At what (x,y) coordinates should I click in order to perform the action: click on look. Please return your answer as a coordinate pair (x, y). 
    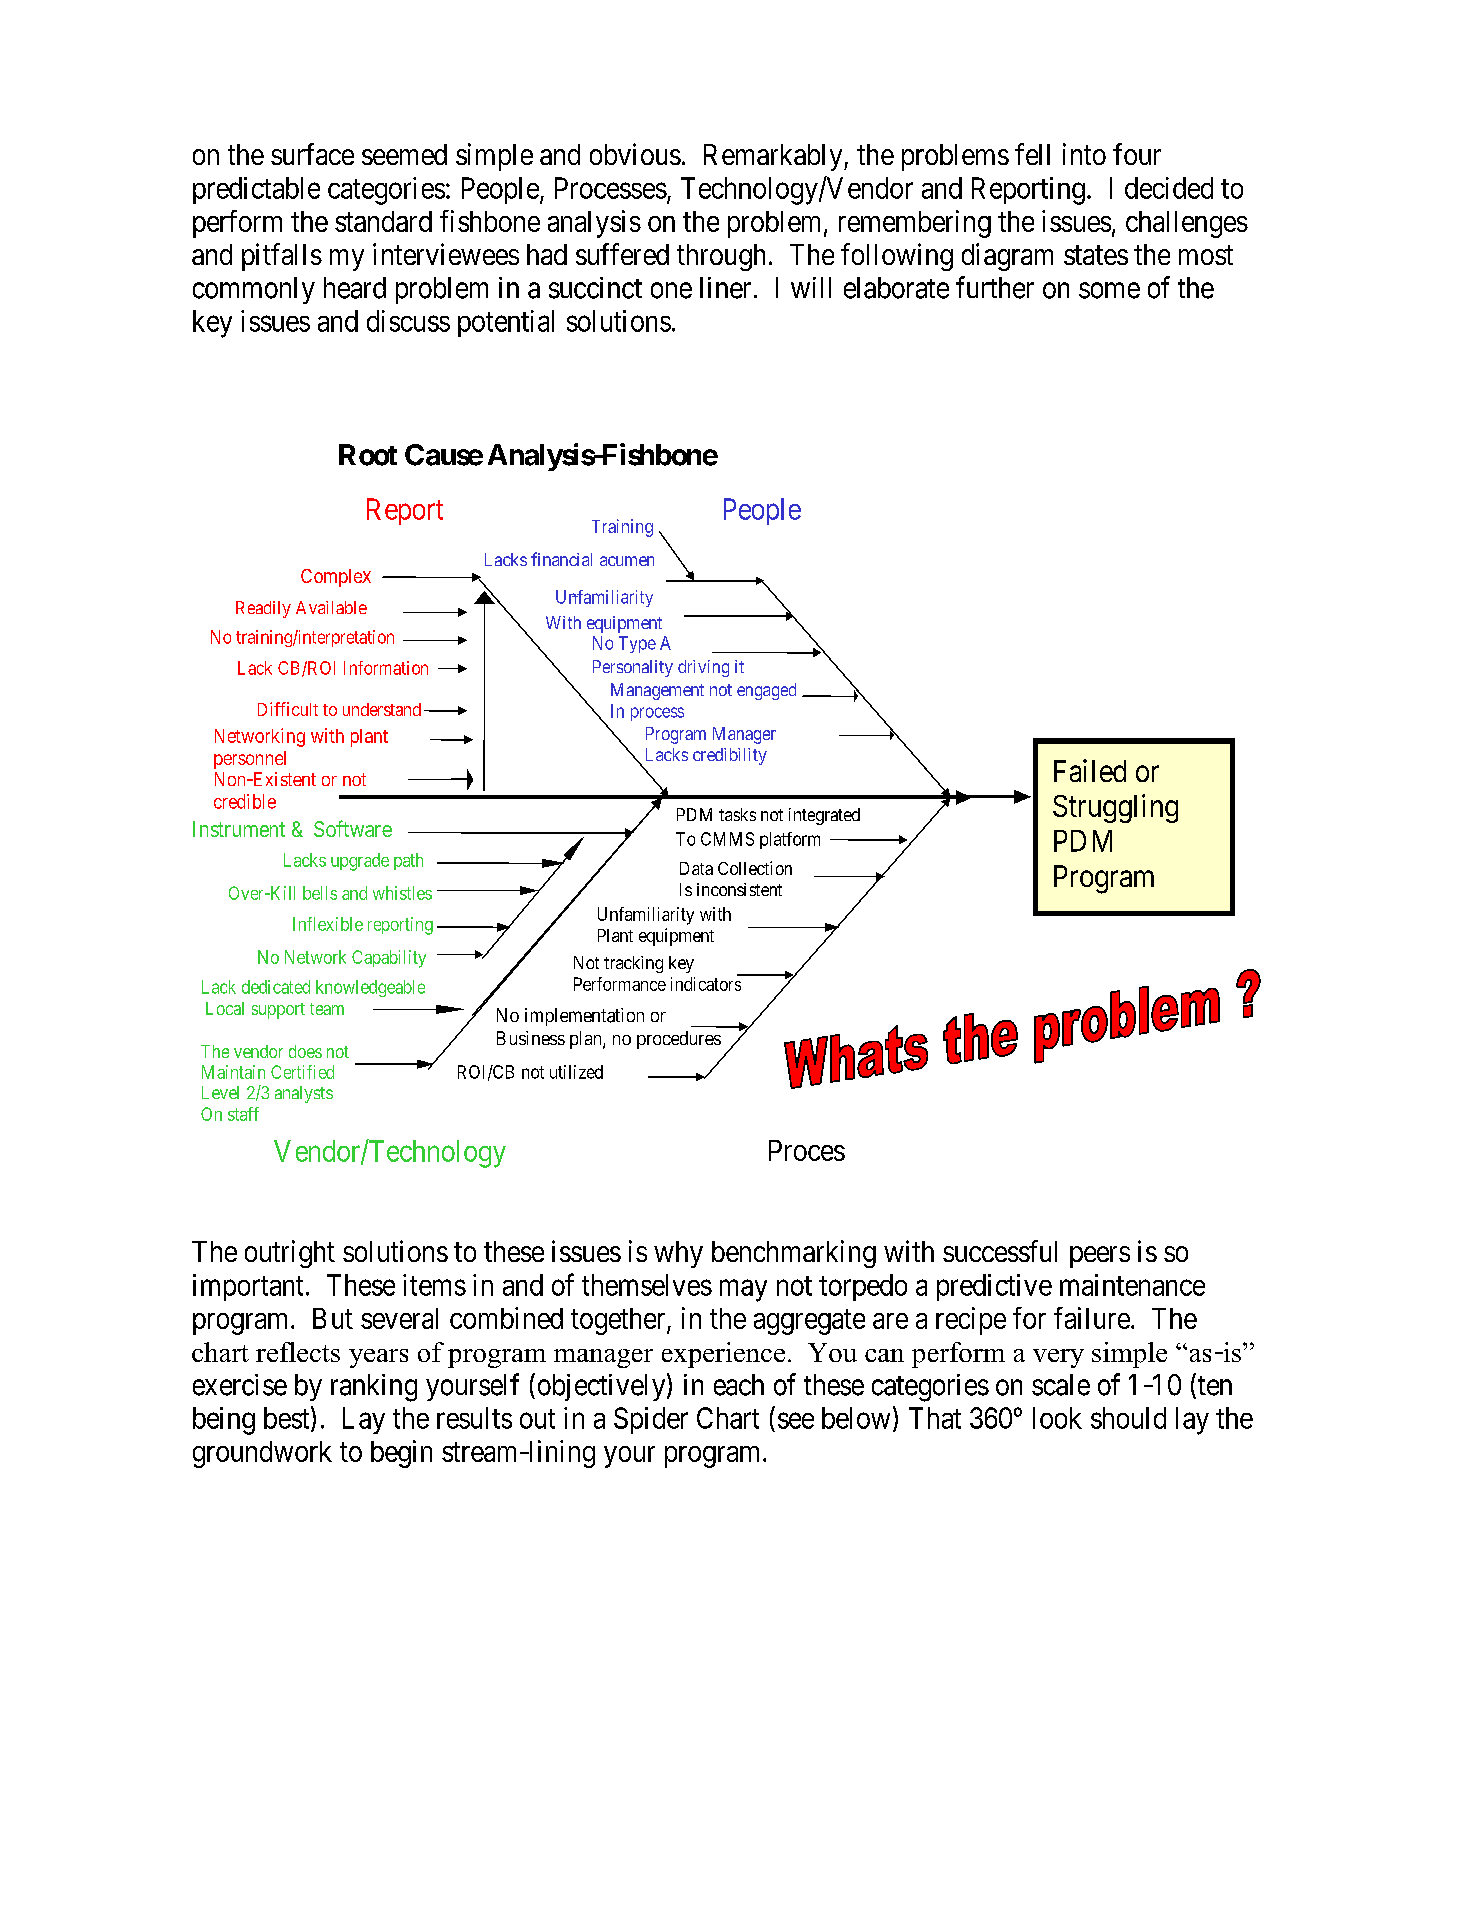
    Looking at the image, I should click on (1057, 1418).
